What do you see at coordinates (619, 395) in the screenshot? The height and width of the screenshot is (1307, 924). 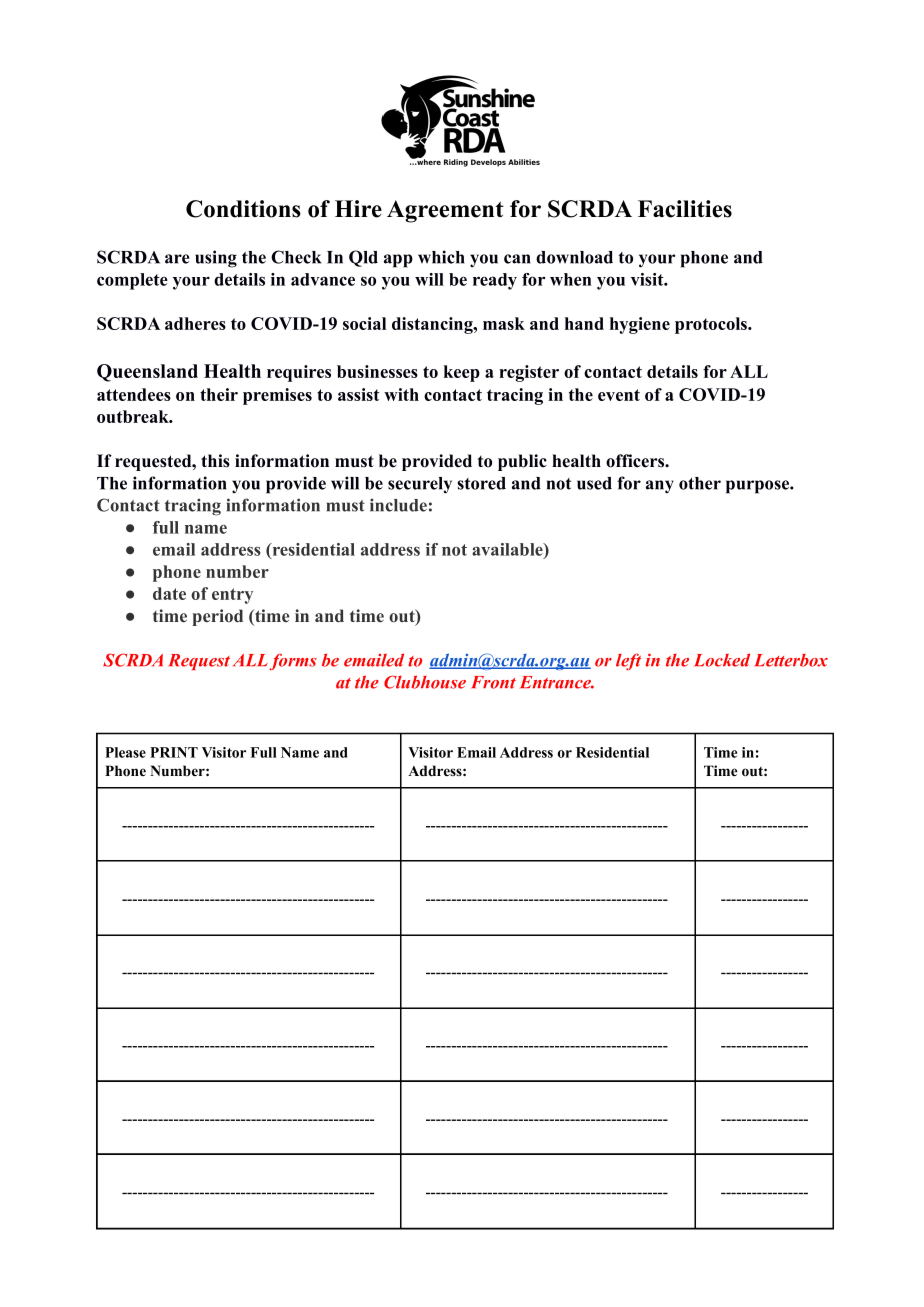 I see `event` at bounding box center [619, 395].
